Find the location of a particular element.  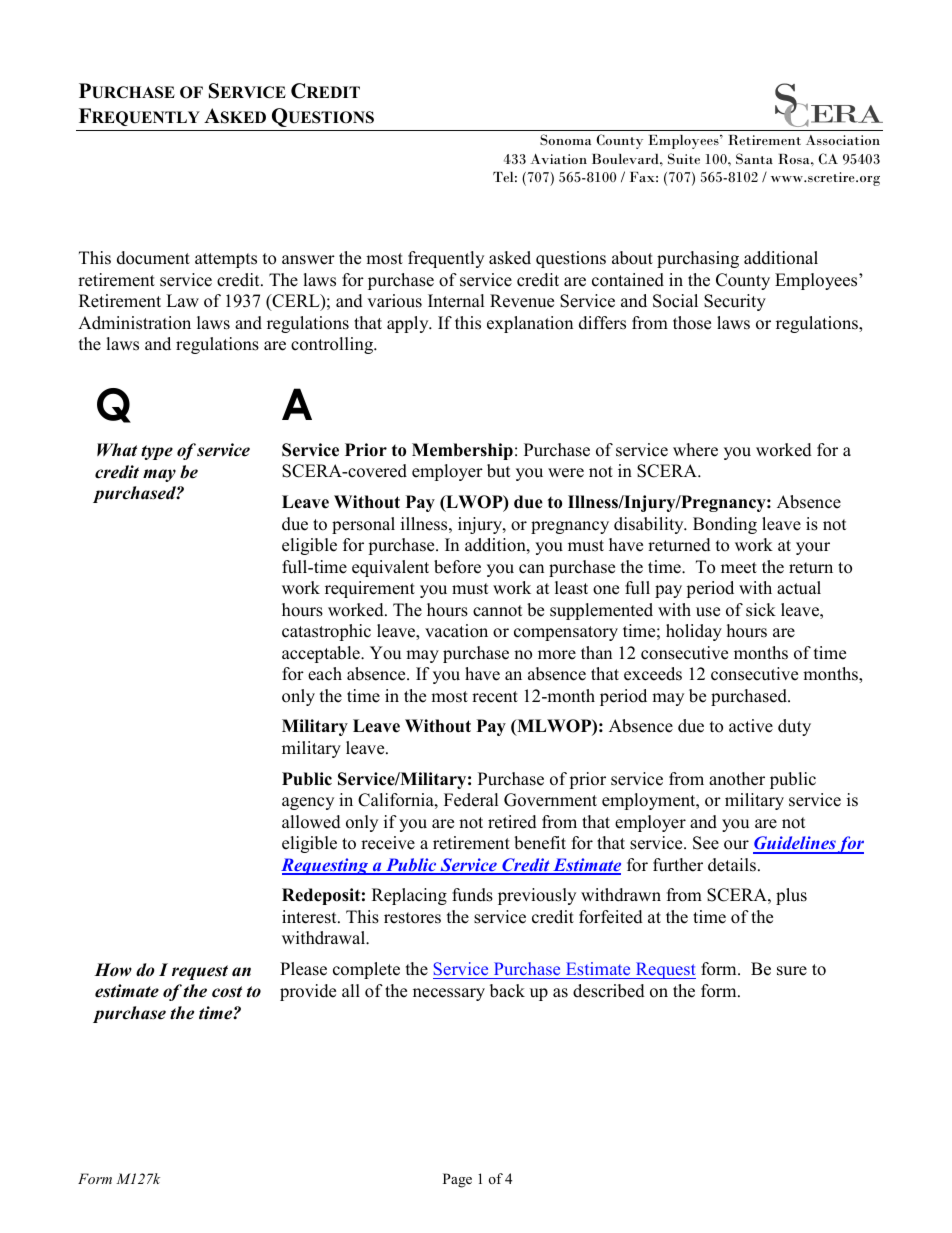

sick is located at coordinates (761, 610).
